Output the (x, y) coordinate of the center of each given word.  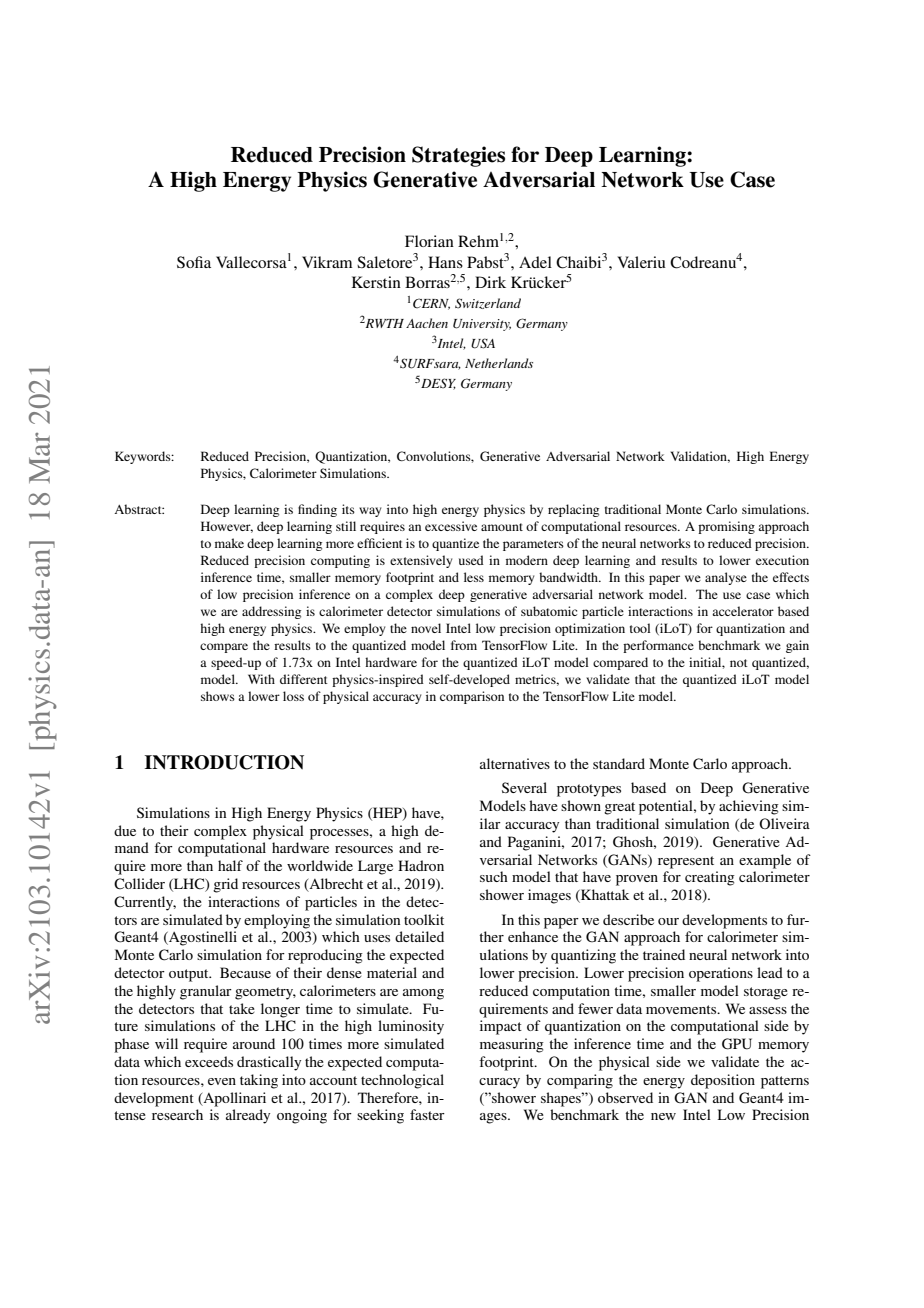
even (222, 1081)
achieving (749, 807)
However (227, 527)
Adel (535, 262)
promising (726, 527)
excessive (451, 526)
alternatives (515, 763)
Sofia (194, 262)
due (125, 830)
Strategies (458, 156)
